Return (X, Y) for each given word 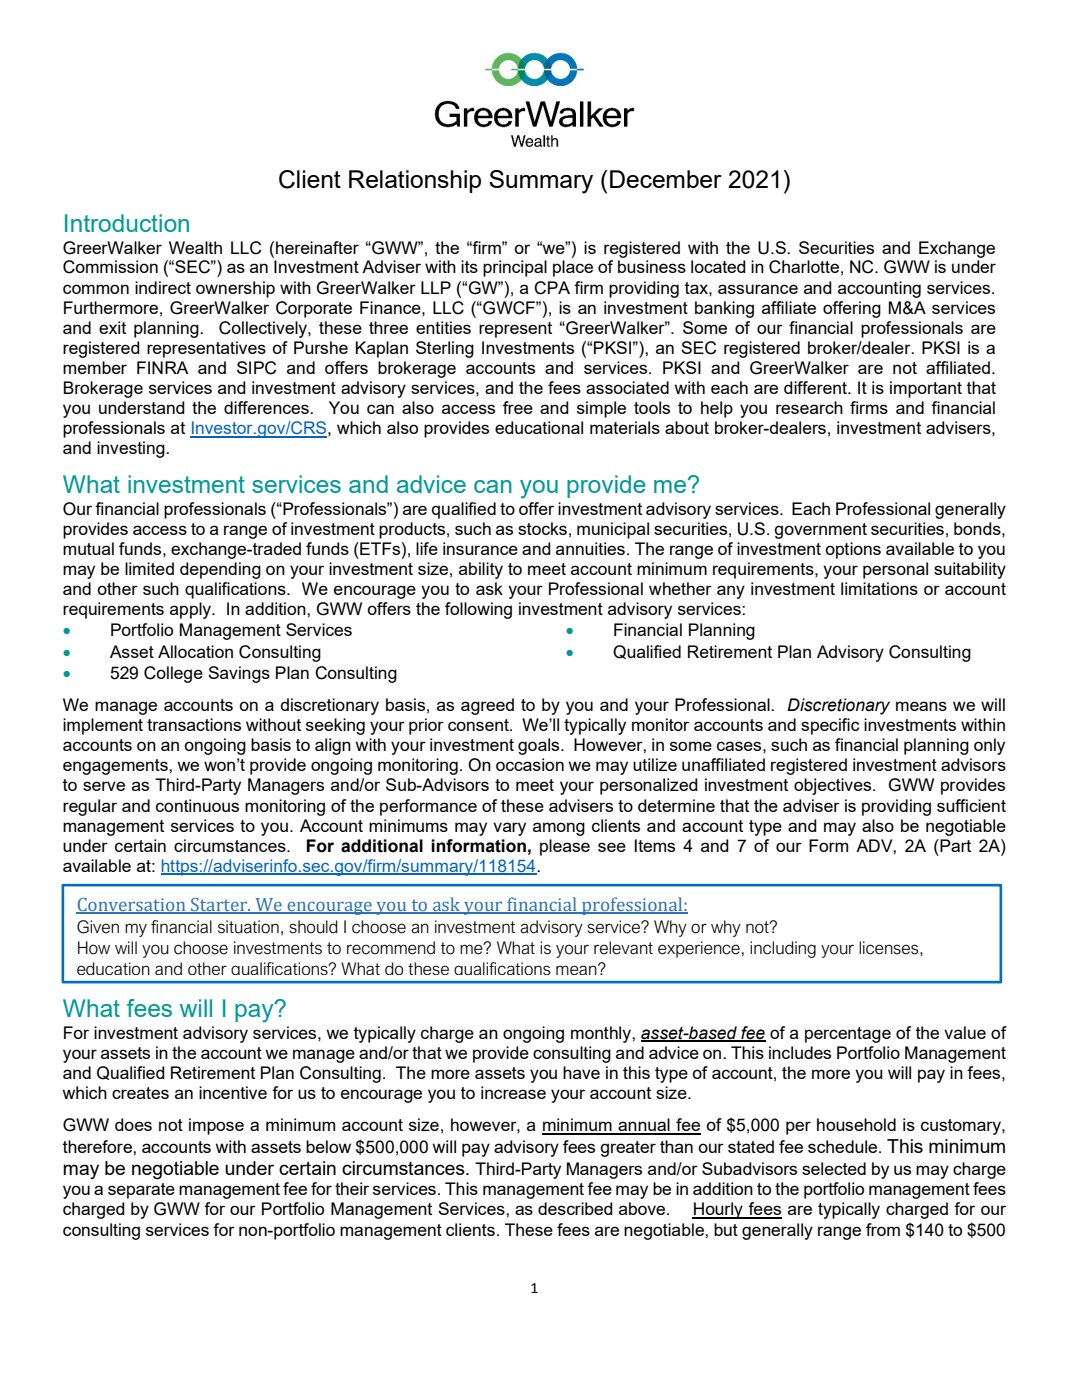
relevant (623, 948)
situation (248, 927)
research (809, 407)
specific (830, 726)
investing (132, 449)
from (883, 1229)
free (518, 407)
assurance (758, 289)
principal (515, 268)
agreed (487, 706)
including (783, 949)
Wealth (195, 247)
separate (141, 1191)
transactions (194, 724)
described (575, 1208)
